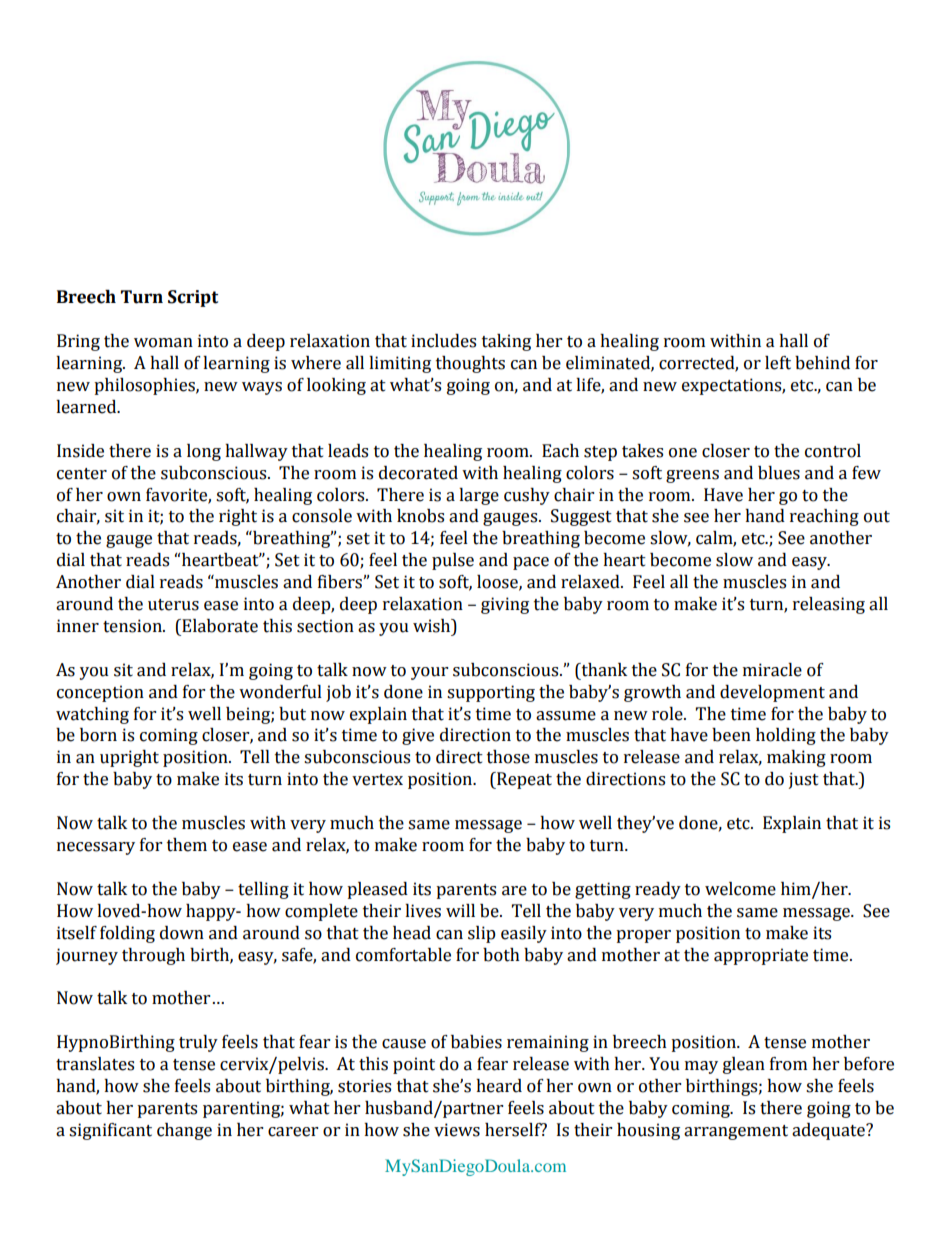 The height and width of the screenshot is (1233, 952). What do you see at coordinates (163, 343) in the screenshot?
I see `woman` at bounding box center [163, 343].
